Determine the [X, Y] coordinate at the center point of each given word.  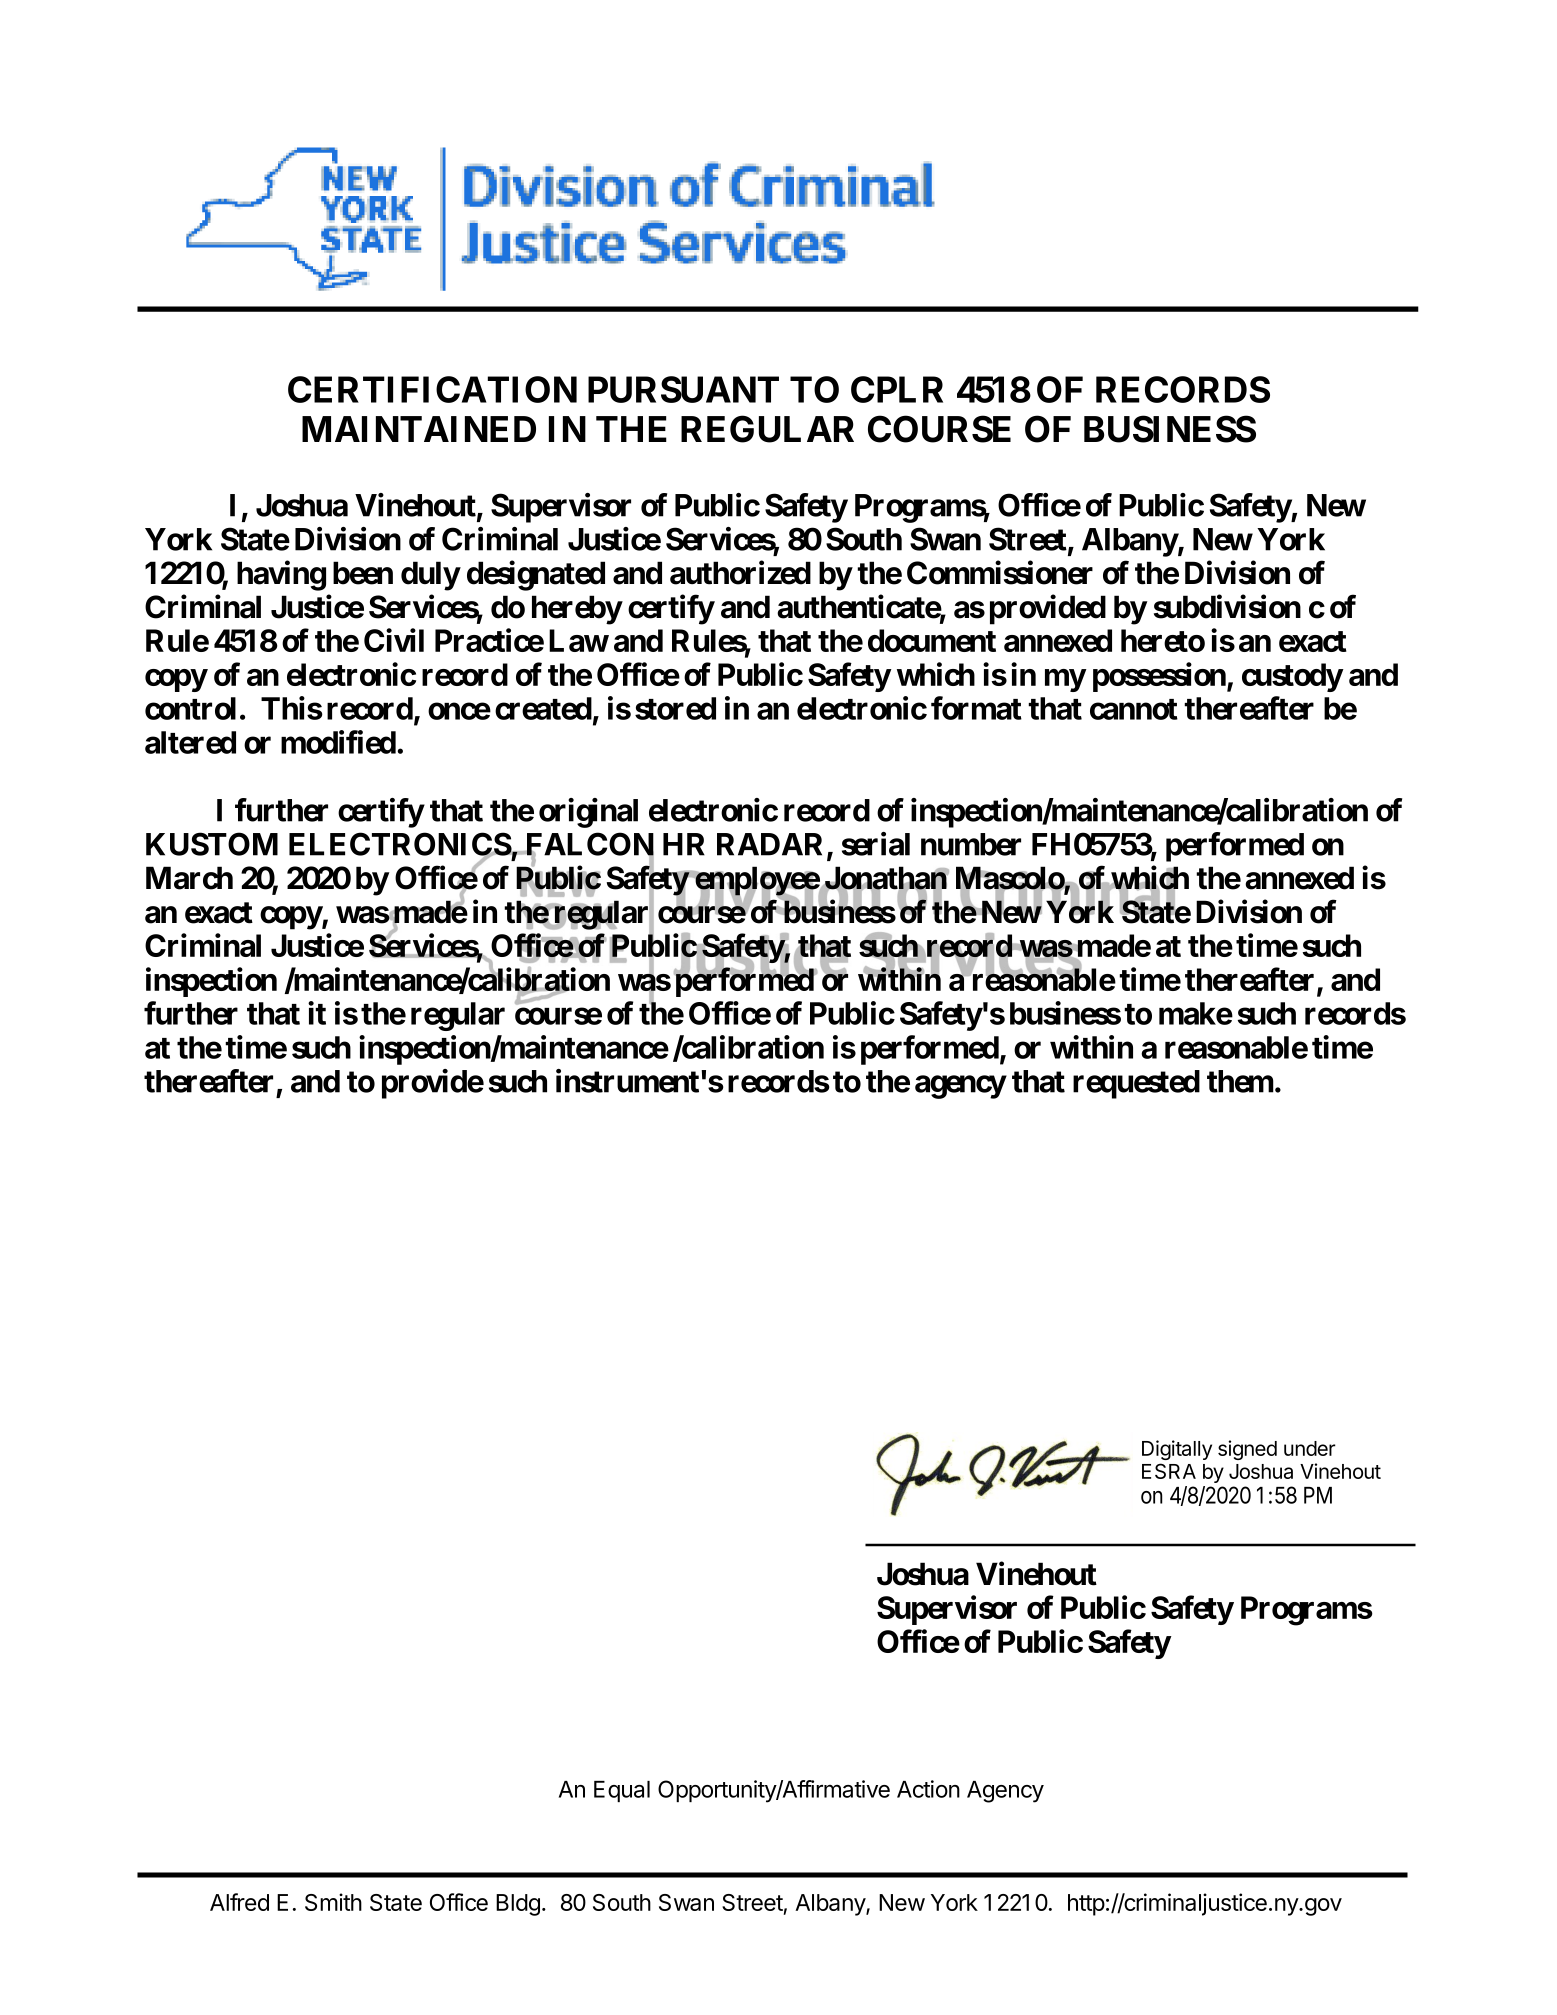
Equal [622, 1791]
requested [1136, 1084]
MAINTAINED [419, 429]
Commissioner [1000, 573]
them [1240, 1081]
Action [928, 1789]
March [189, 878]
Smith [333, 1902]
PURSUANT [683, 389]
